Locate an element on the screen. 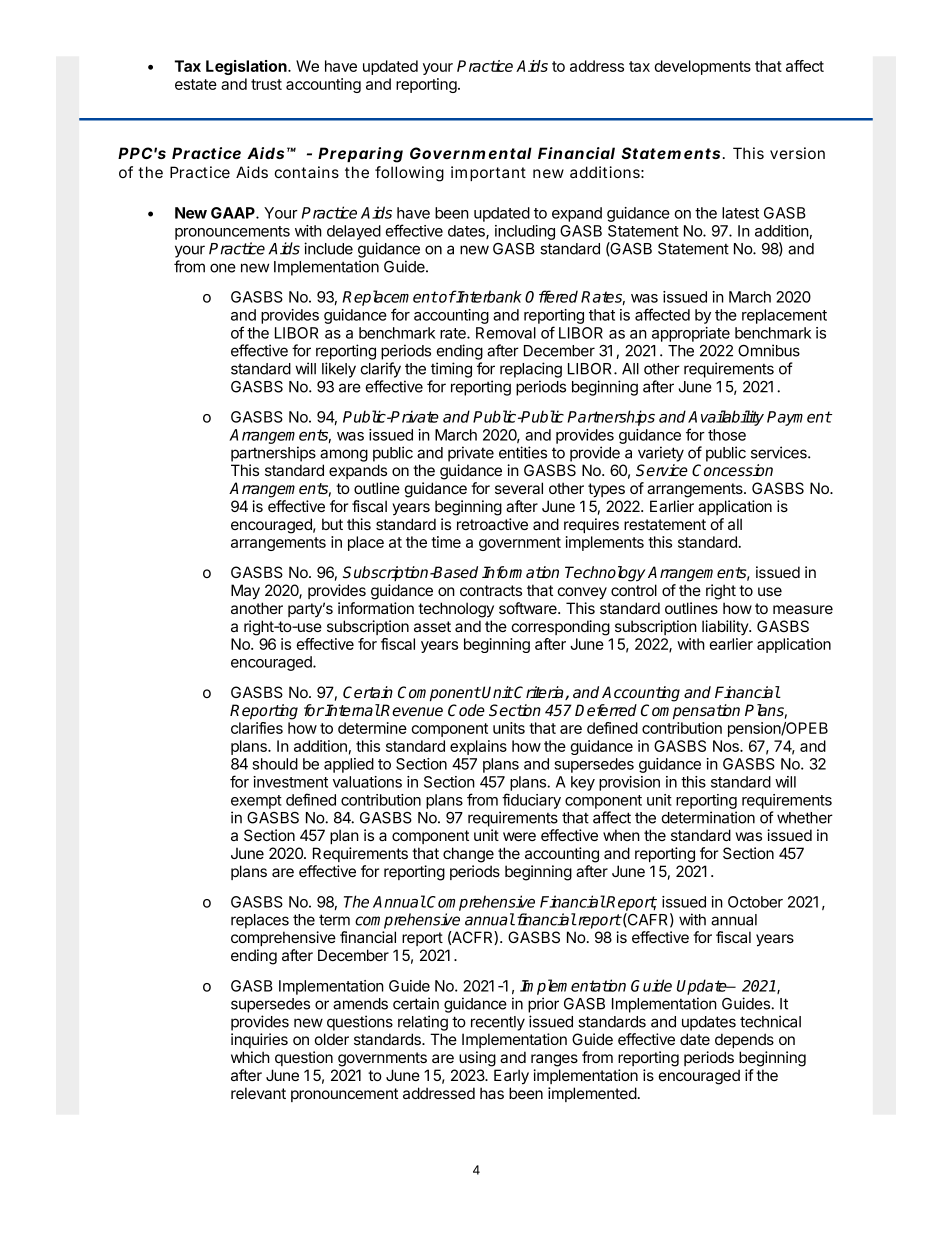  developments is located at coordinates (702, 67).
